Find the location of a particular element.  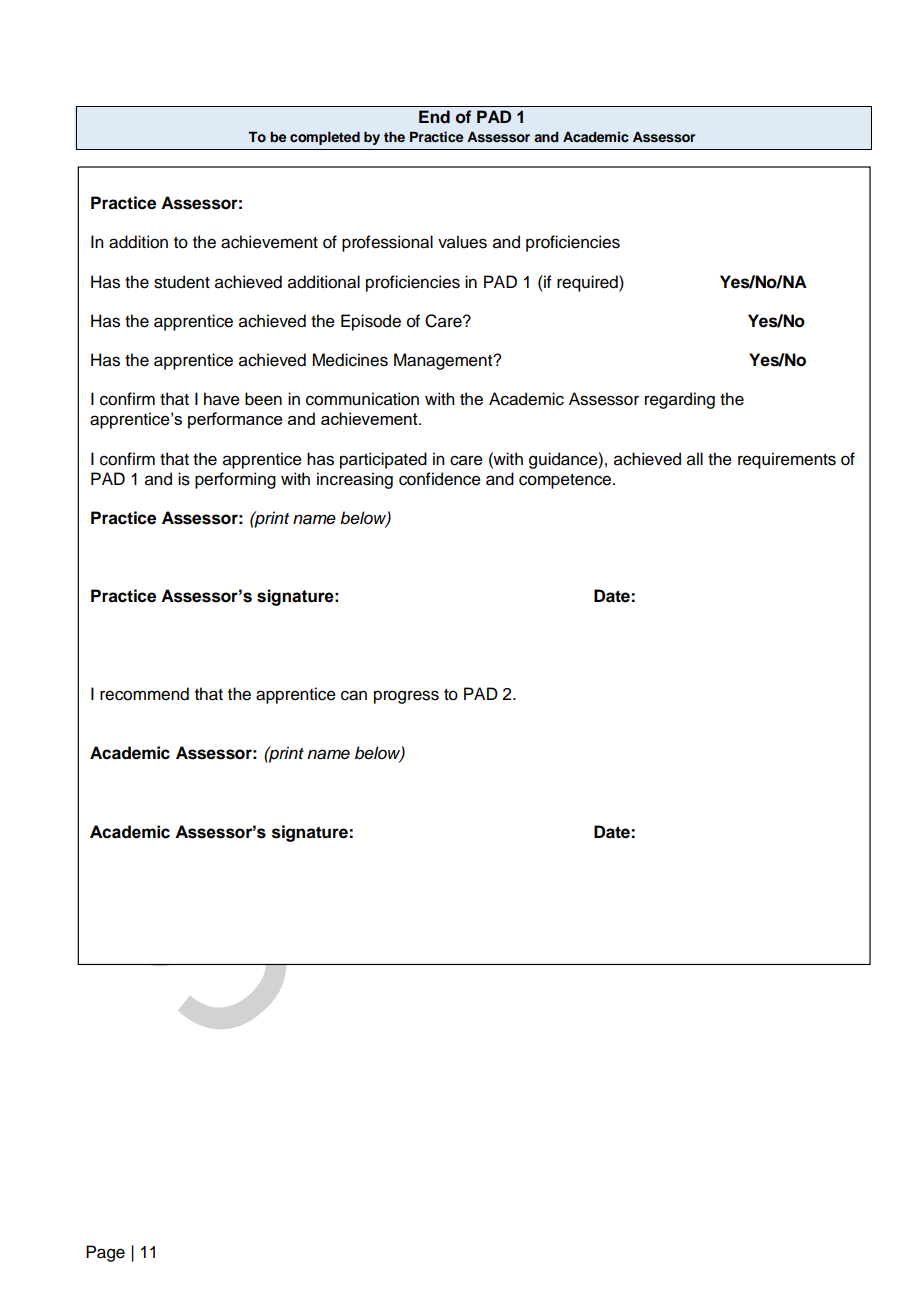

regarding is located at coordinates (680, 400).
